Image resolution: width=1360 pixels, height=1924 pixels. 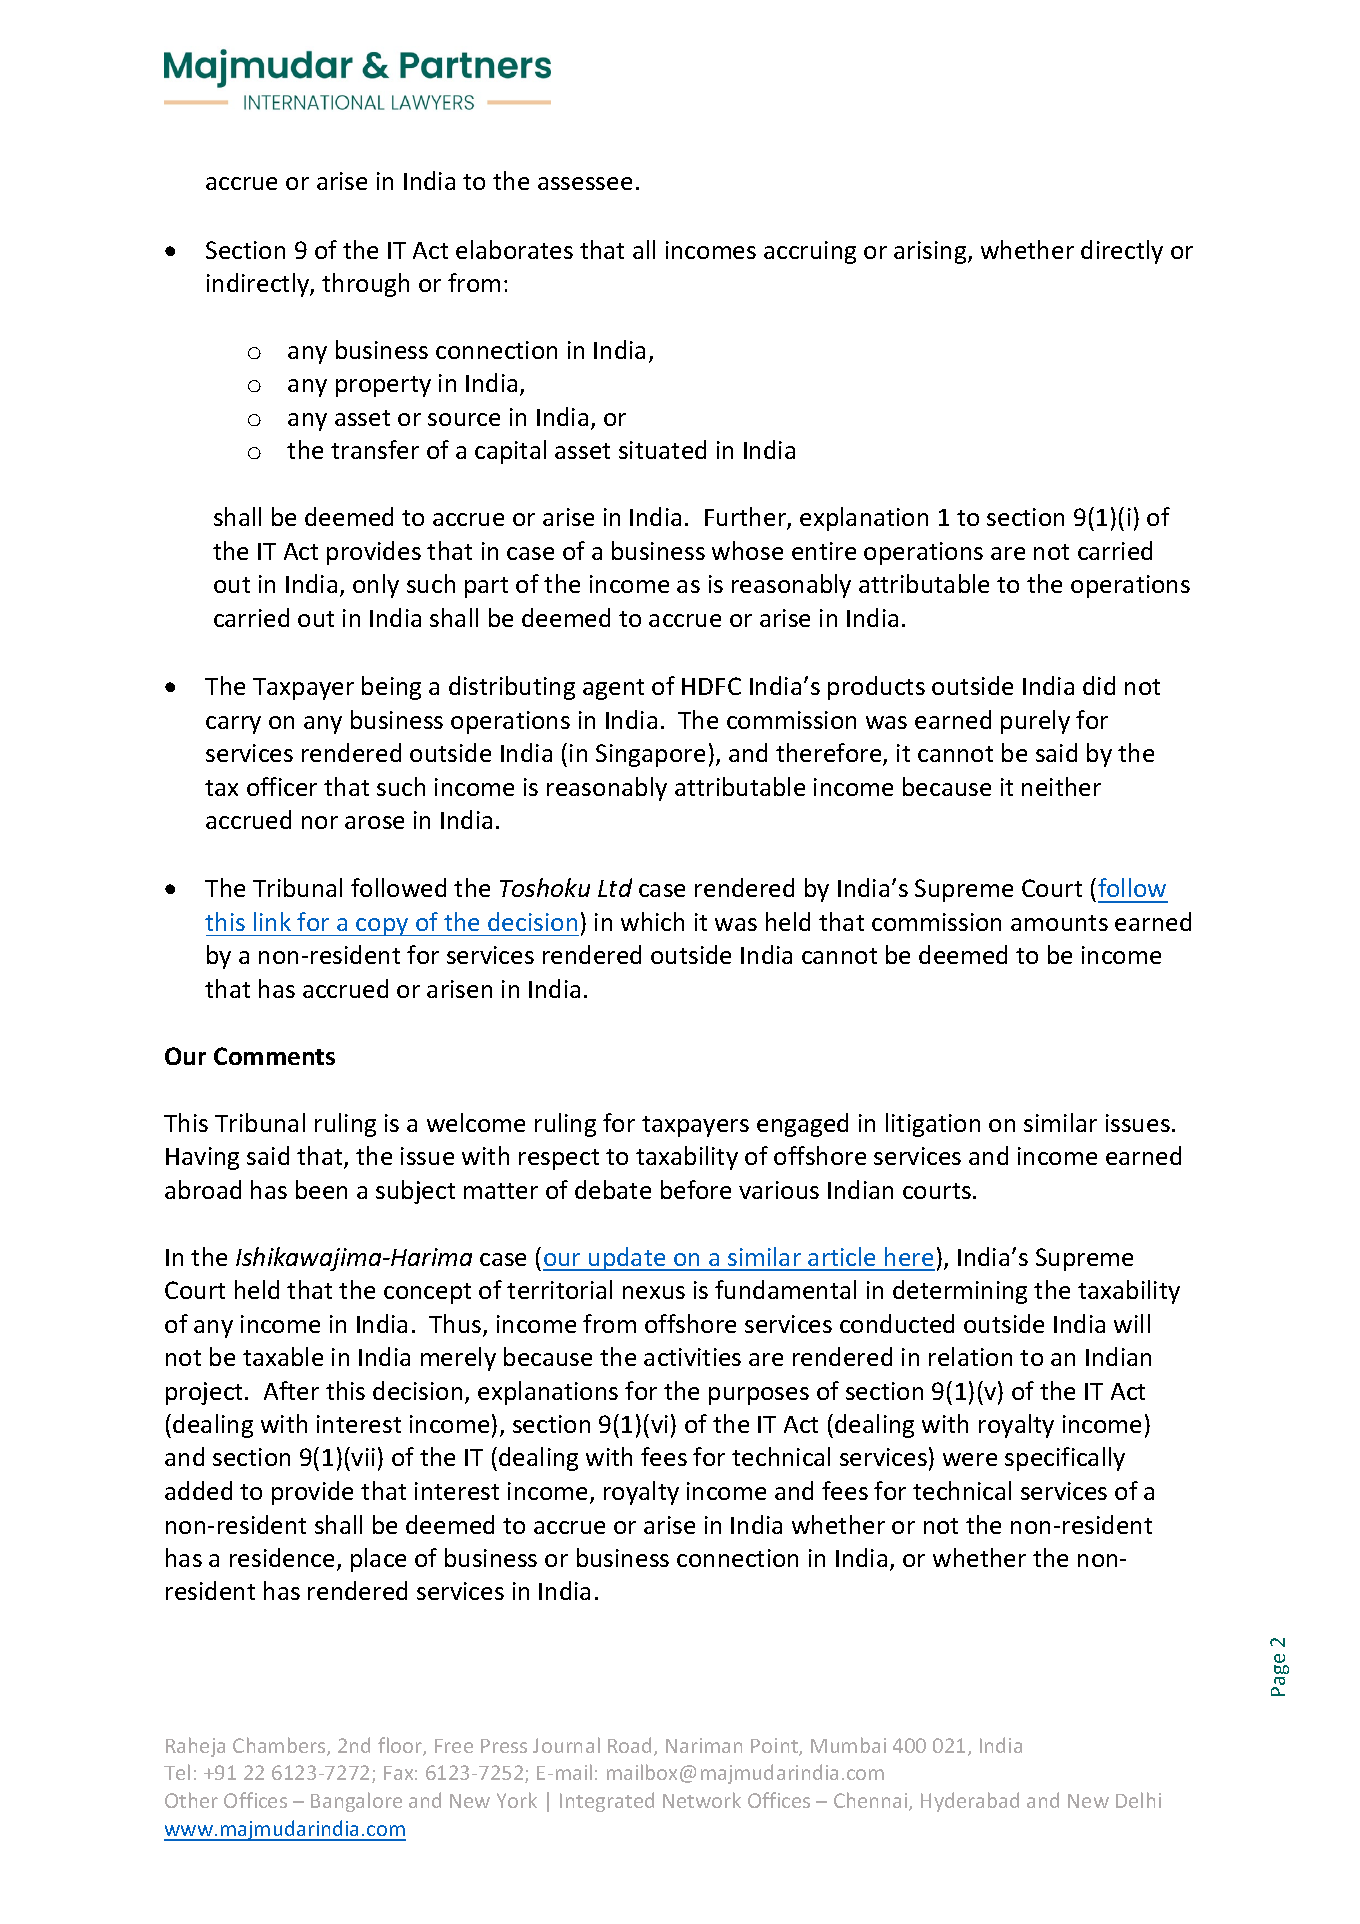 What do you see at coordinates (1061, 786) in the page?
I see `neither` at bounding box center [1061, 786].
